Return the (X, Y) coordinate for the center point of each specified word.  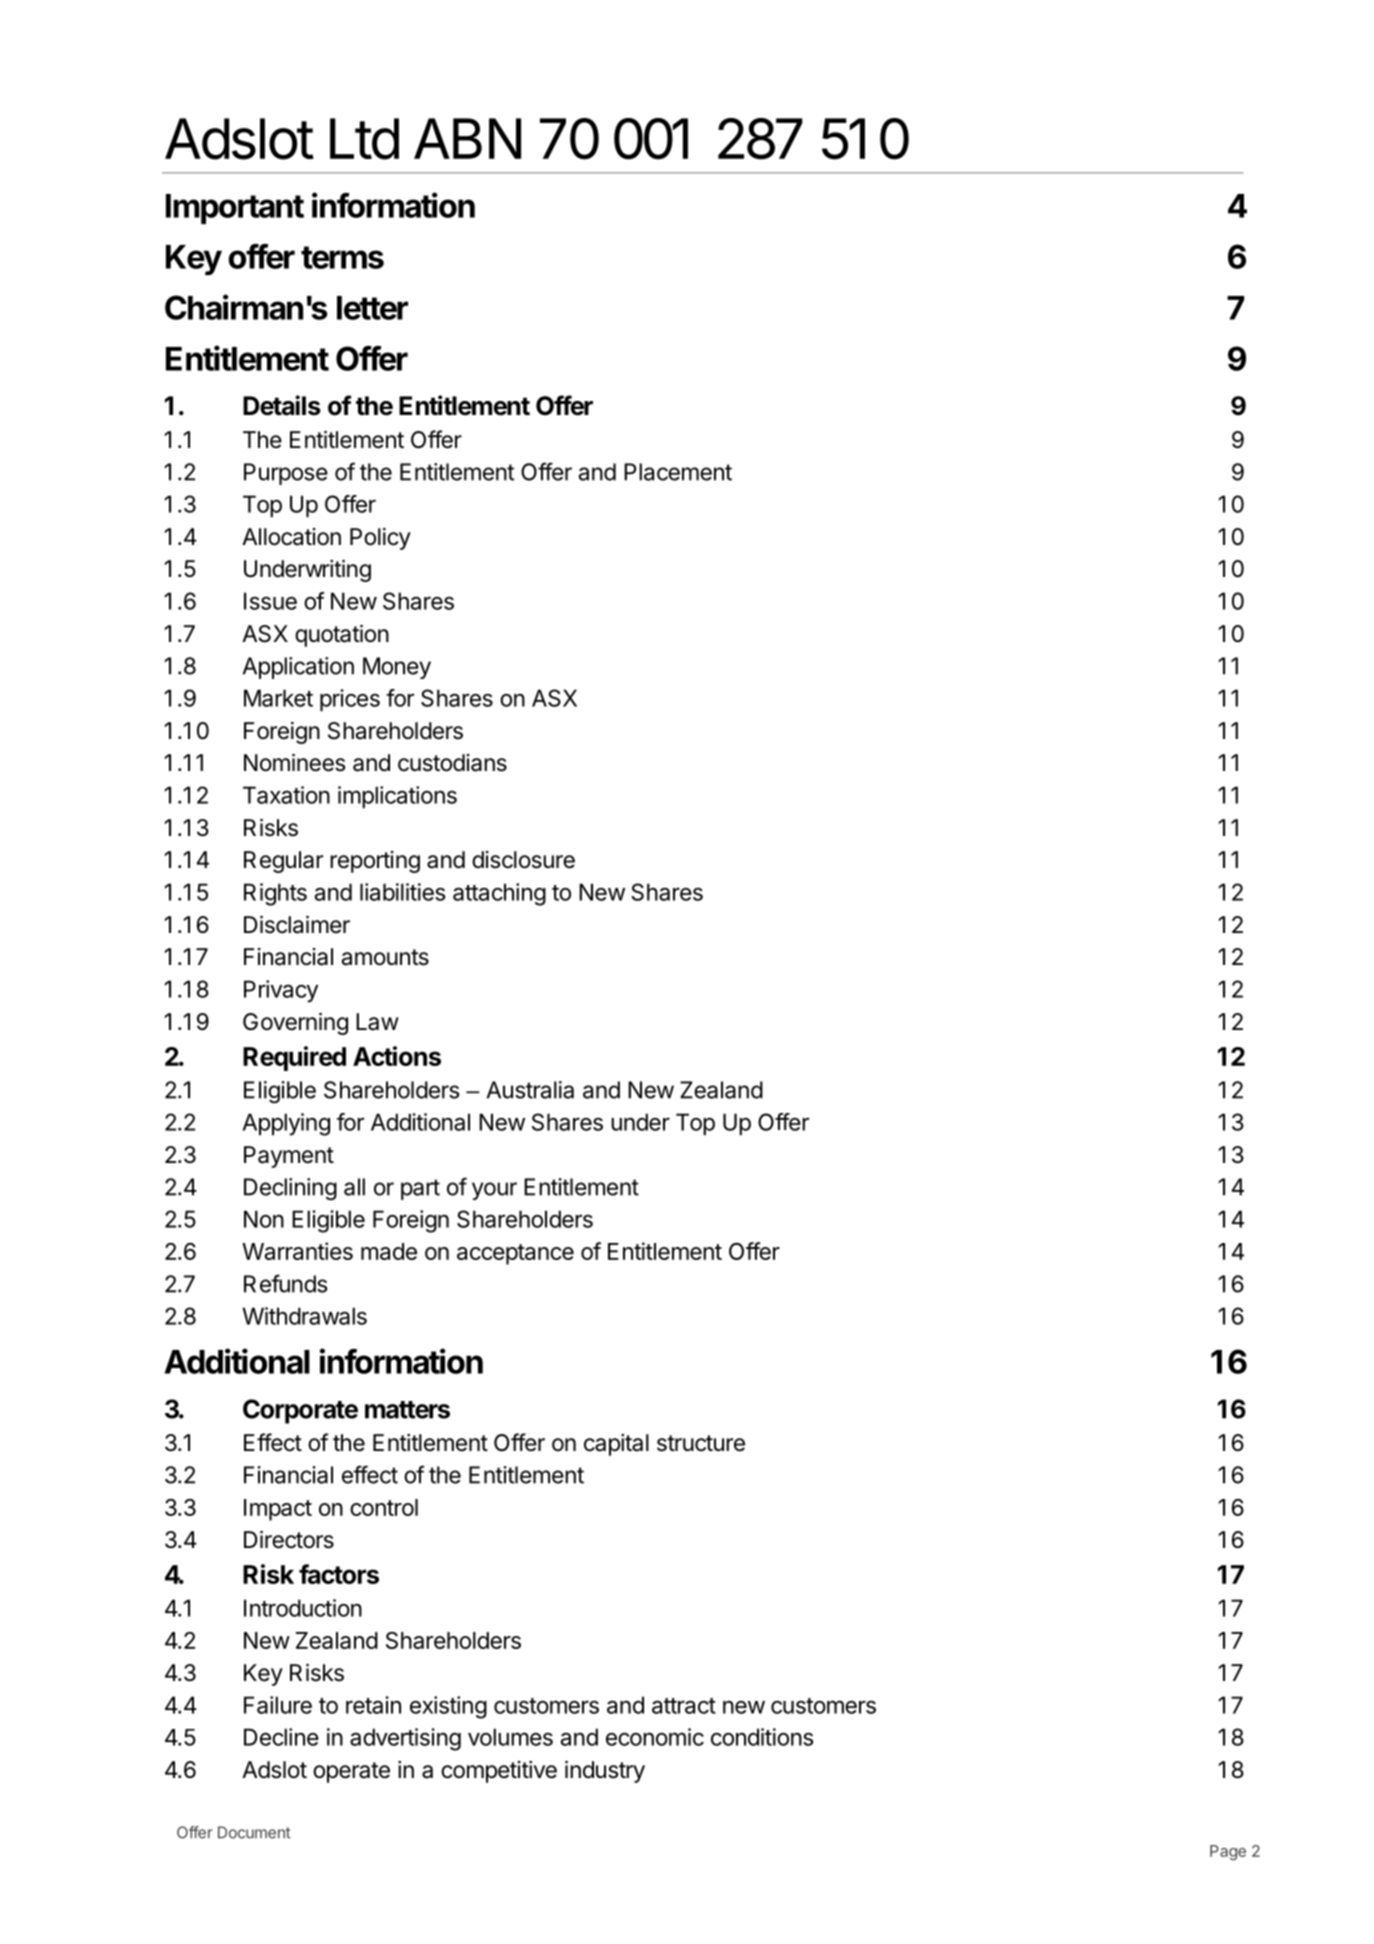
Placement (678, 472)
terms (342, 257)
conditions (762, 1737)
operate (351, 1772)
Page (1228, 1852)
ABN (467, 138)
